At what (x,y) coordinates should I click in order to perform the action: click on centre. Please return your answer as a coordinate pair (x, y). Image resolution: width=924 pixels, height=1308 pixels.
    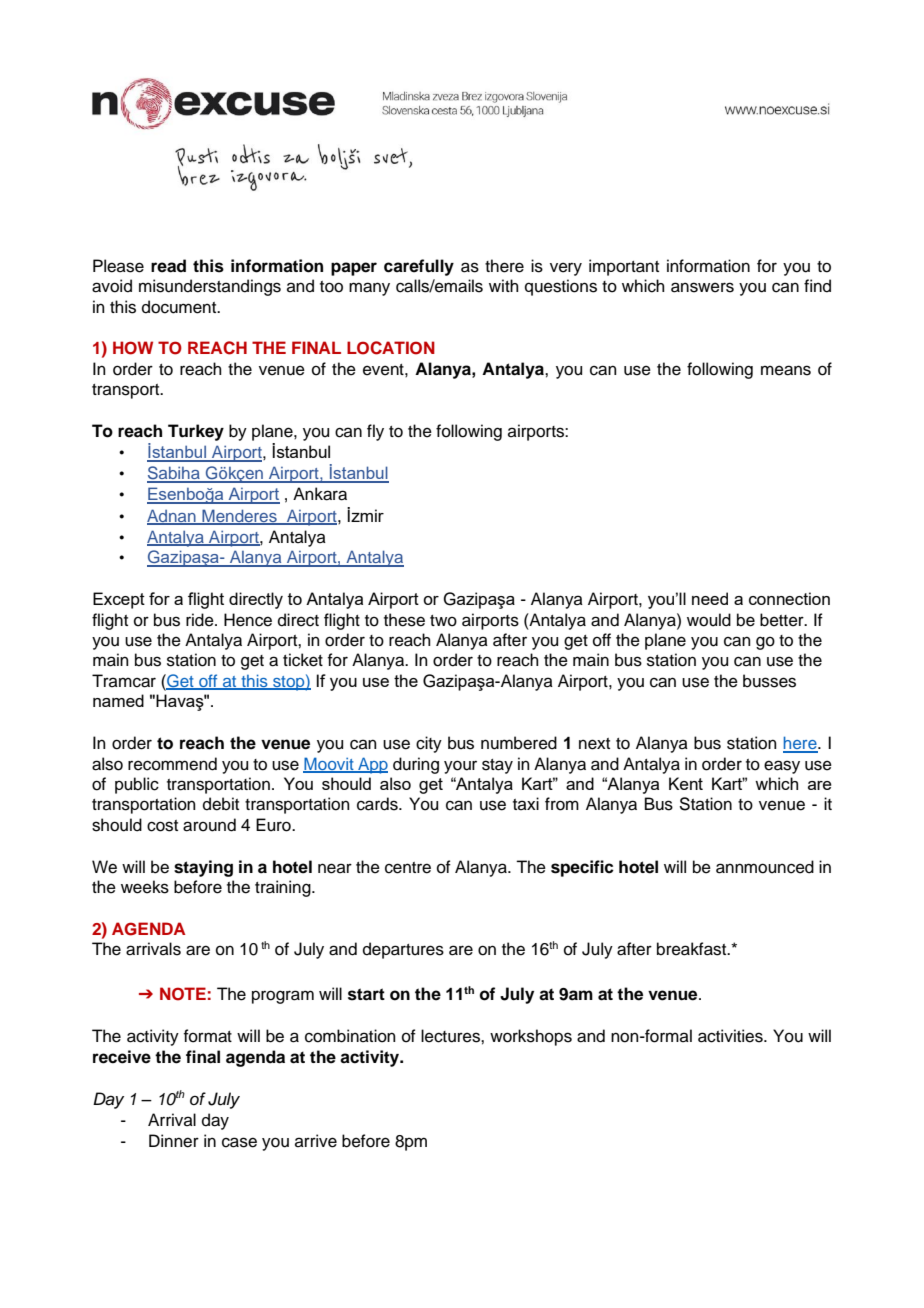
    Looking at the image, I should click on (408, 868).
